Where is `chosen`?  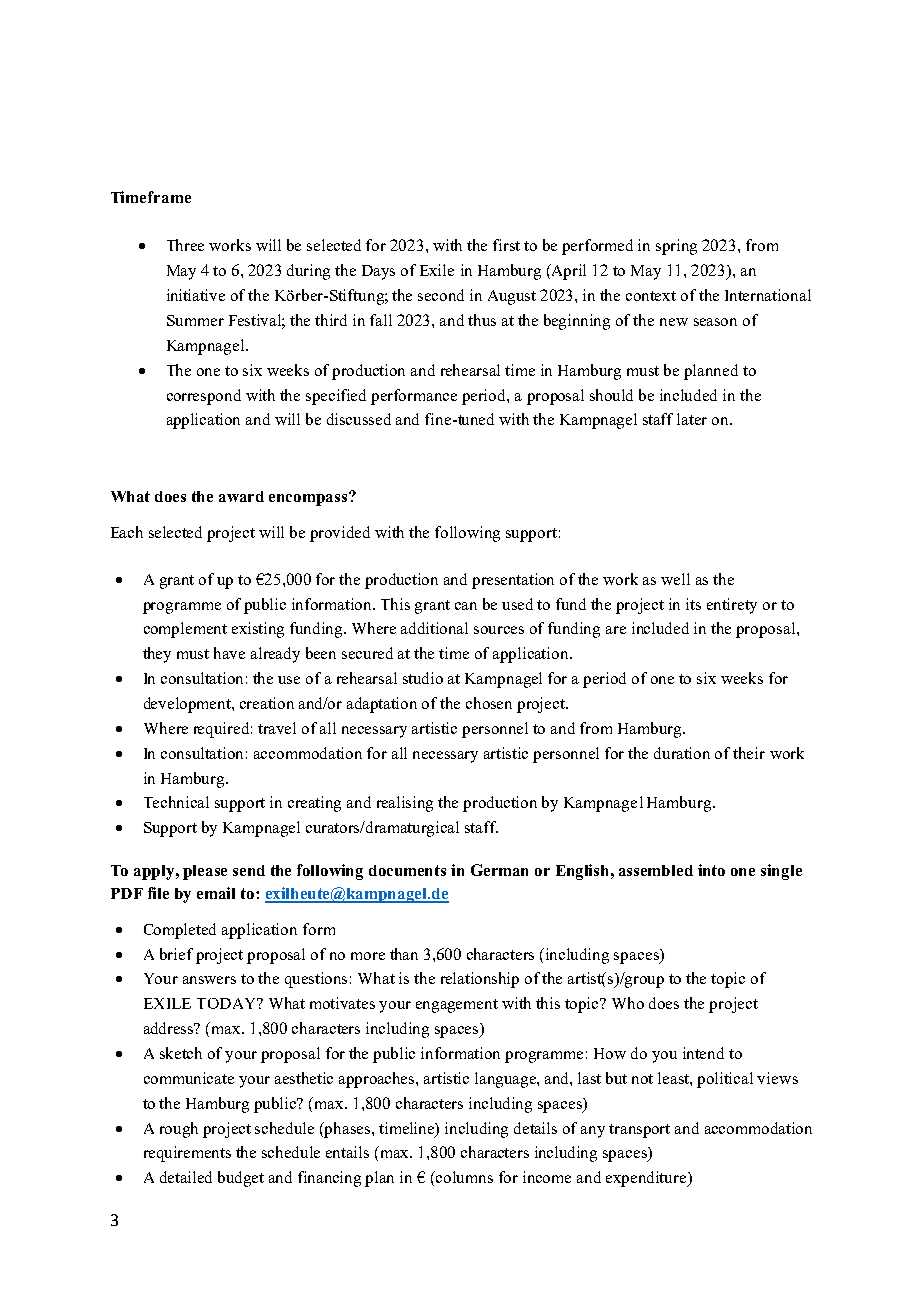 chosen is located at coordinates (489, 703).
